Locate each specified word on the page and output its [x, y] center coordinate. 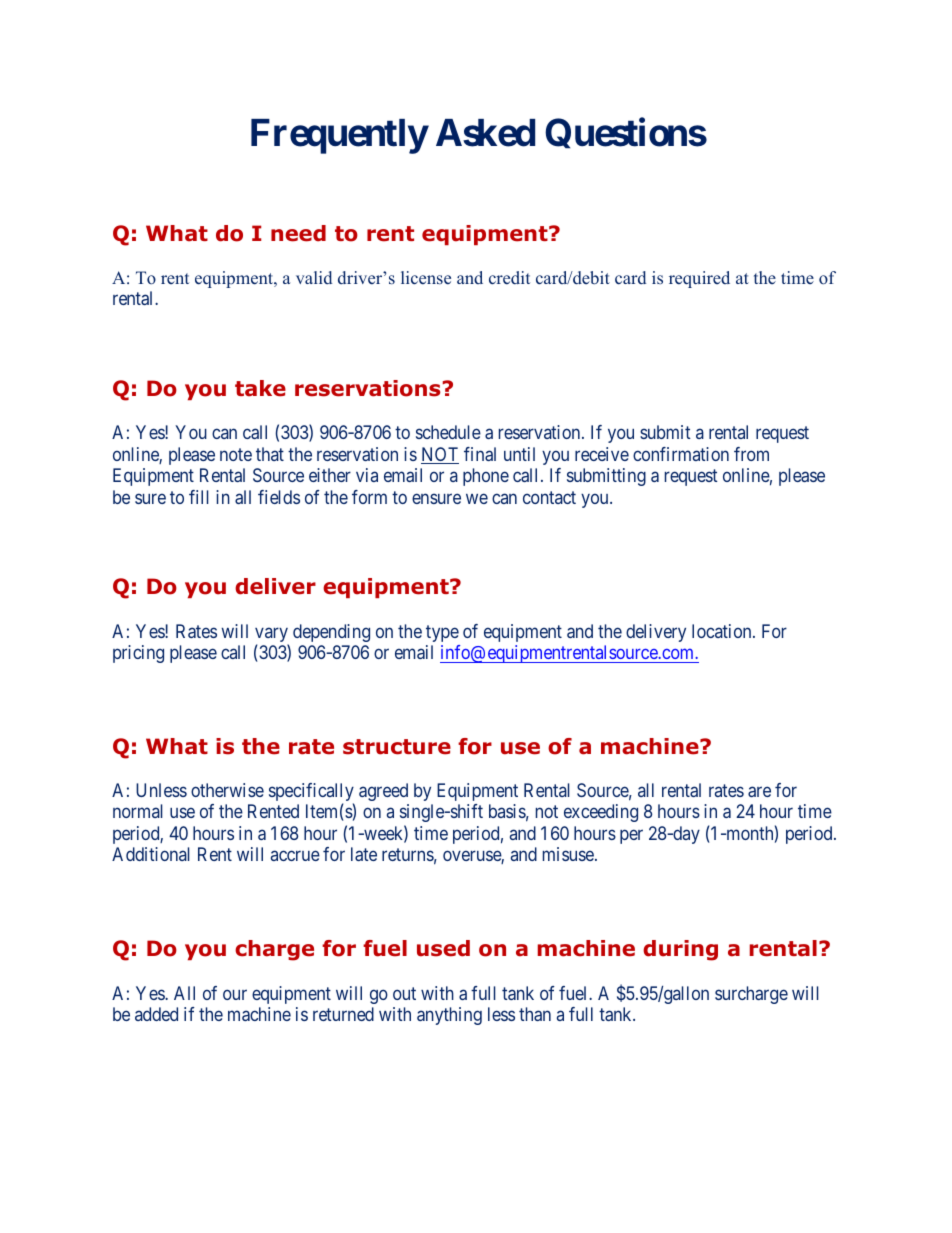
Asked [485, 133]
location [723, 631]
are [759, 791]
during [680, 950]
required [699, 279]
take [260, 388]
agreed [383, 792]
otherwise [227, 790]
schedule [448, 432]
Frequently [339, 136]
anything [449, 1016]
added [156, 1014]
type [442, 633]
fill [199, 497]
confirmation [681, 454]
